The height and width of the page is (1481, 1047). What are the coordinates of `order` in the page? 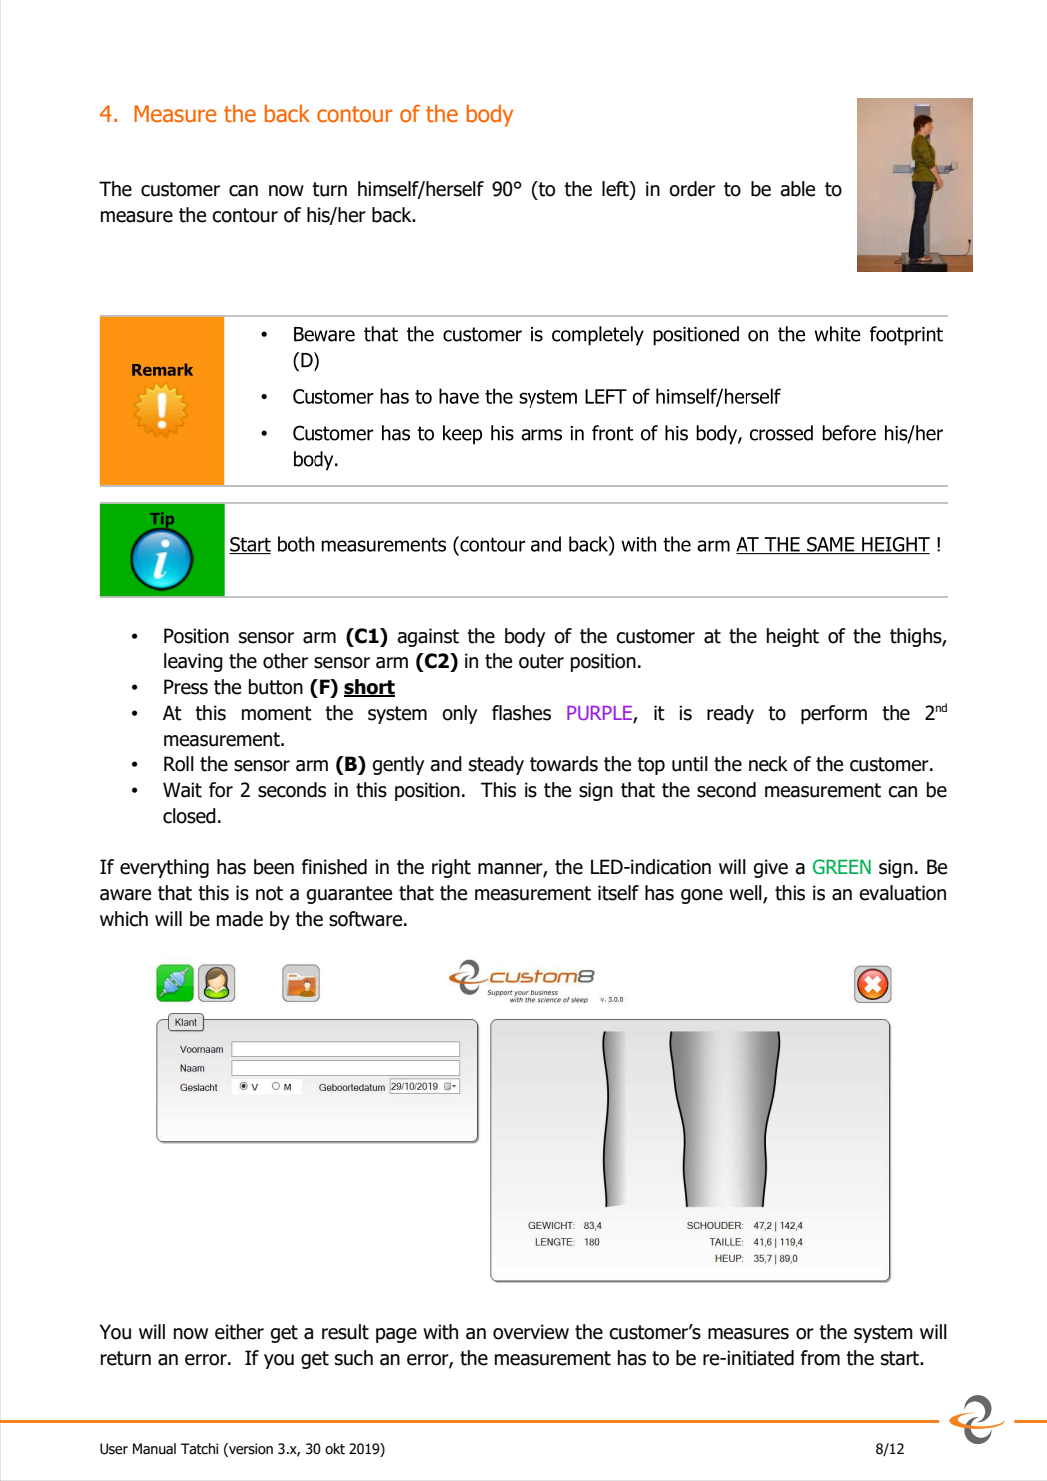 It's located at (692, 189).
